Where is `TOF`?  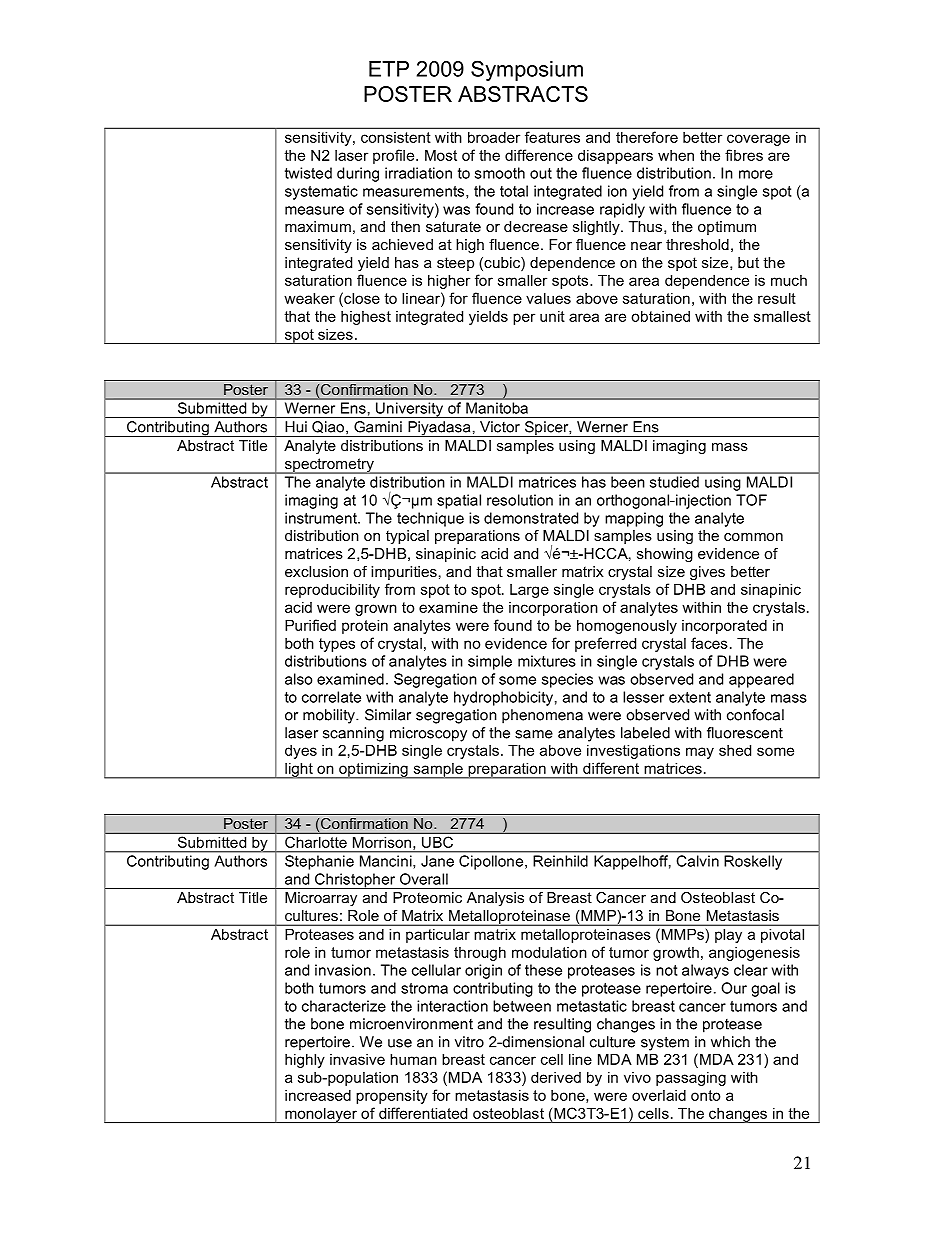
TOF is located at coordinates (751, 500).
